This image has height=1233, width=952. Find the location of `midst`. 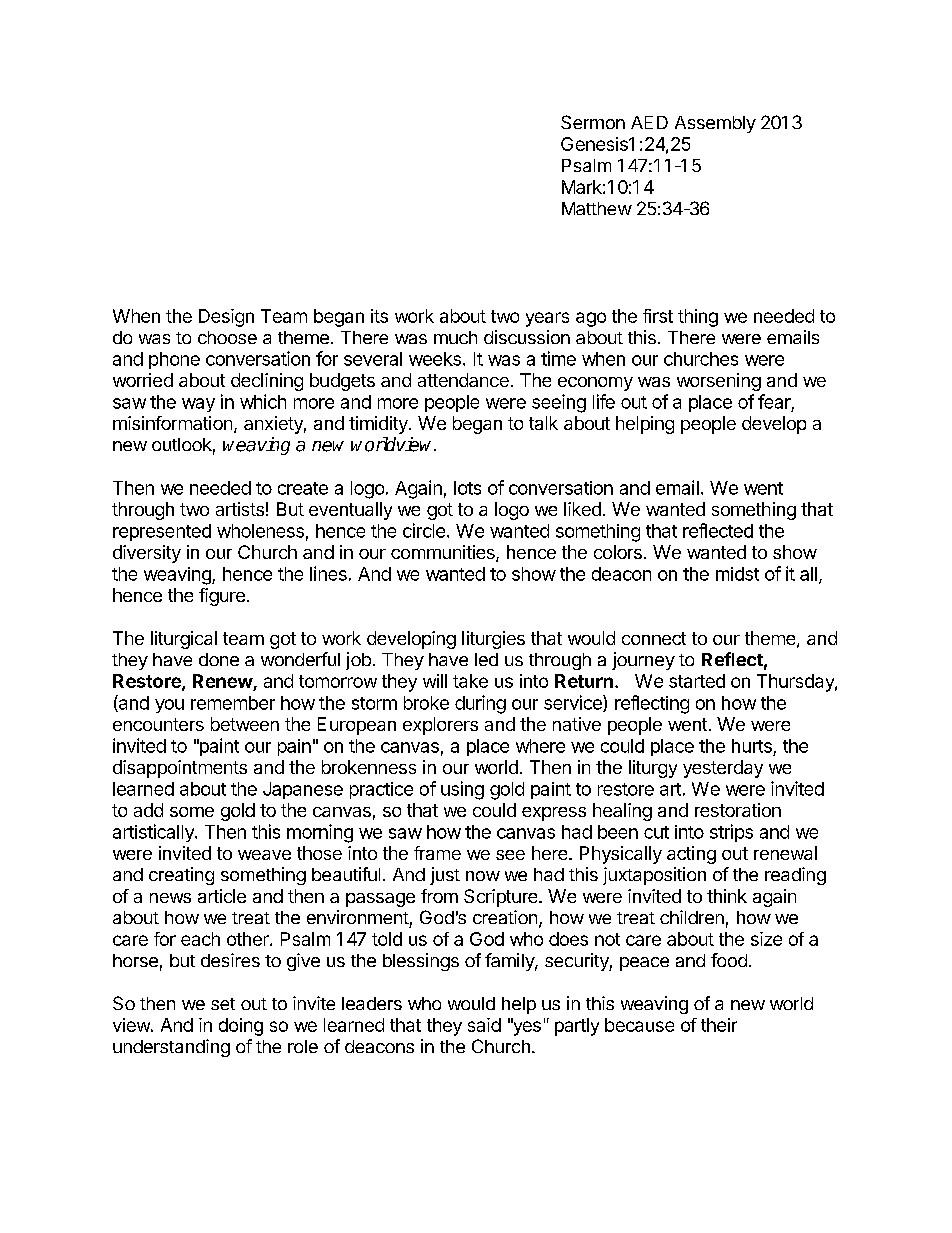

midst is located at coordinates (737, 574).
